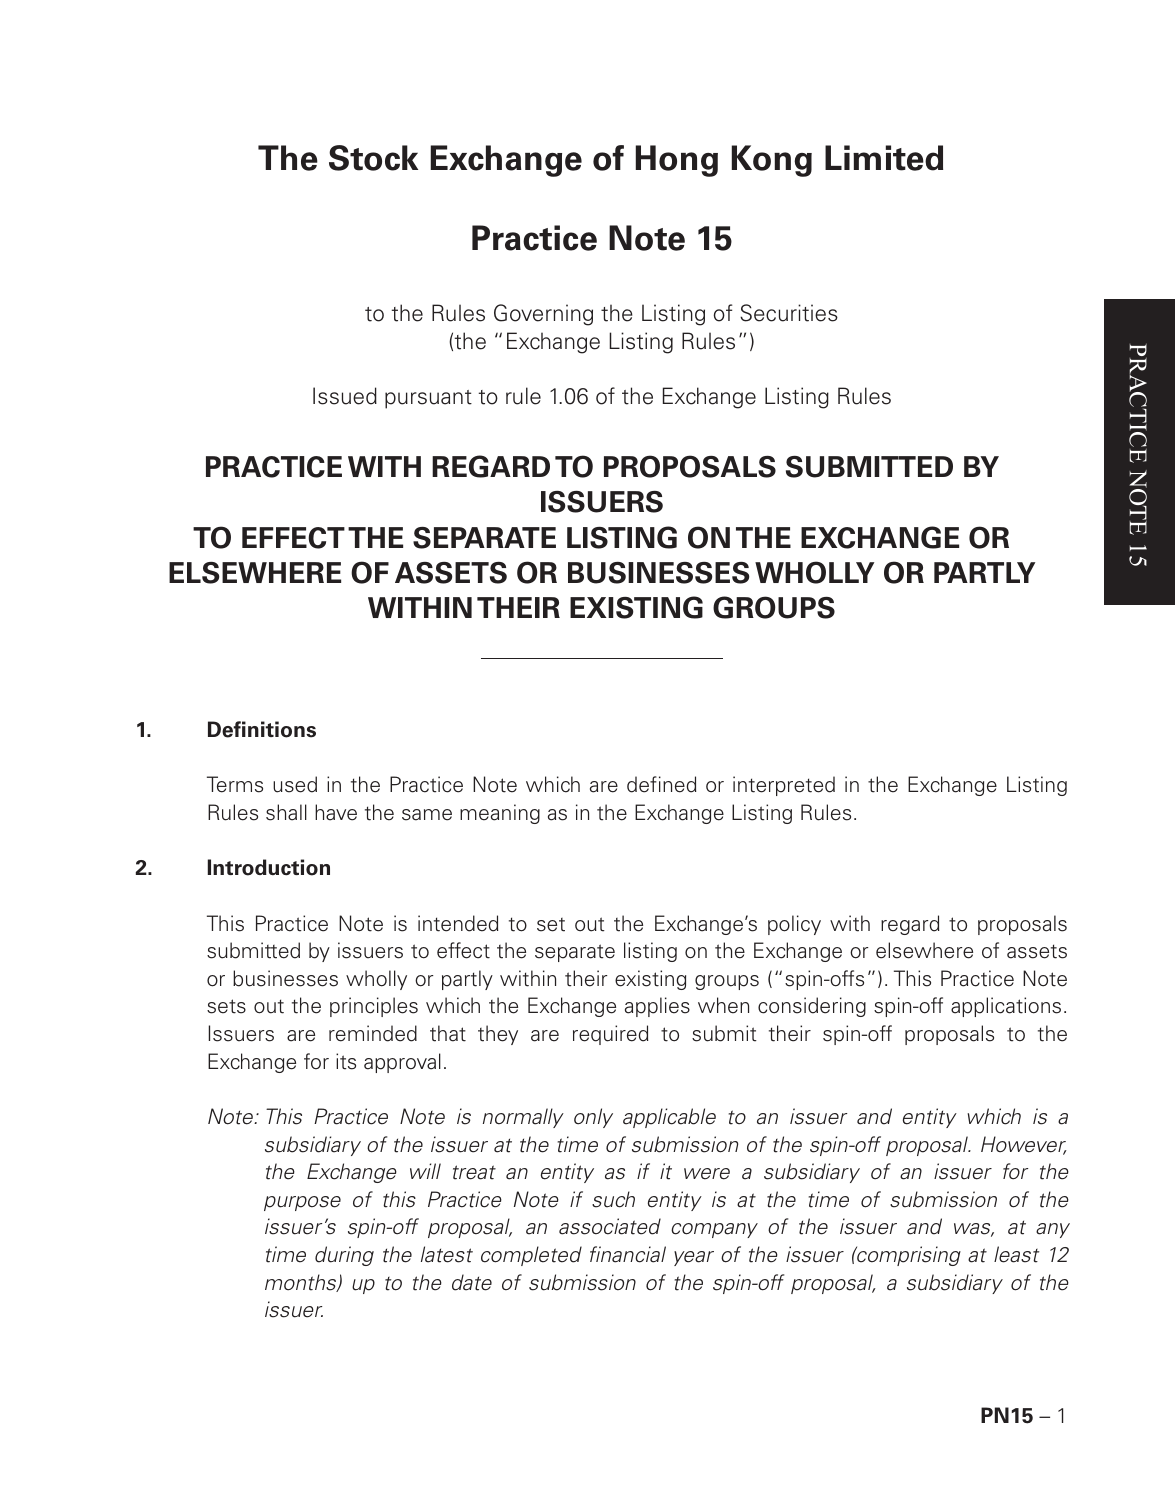 Image resolution: width=1175 pixels, height=1495 pixels. Describe the element at coordinates (657, 1007) in the page. I see `applies` at that location.
